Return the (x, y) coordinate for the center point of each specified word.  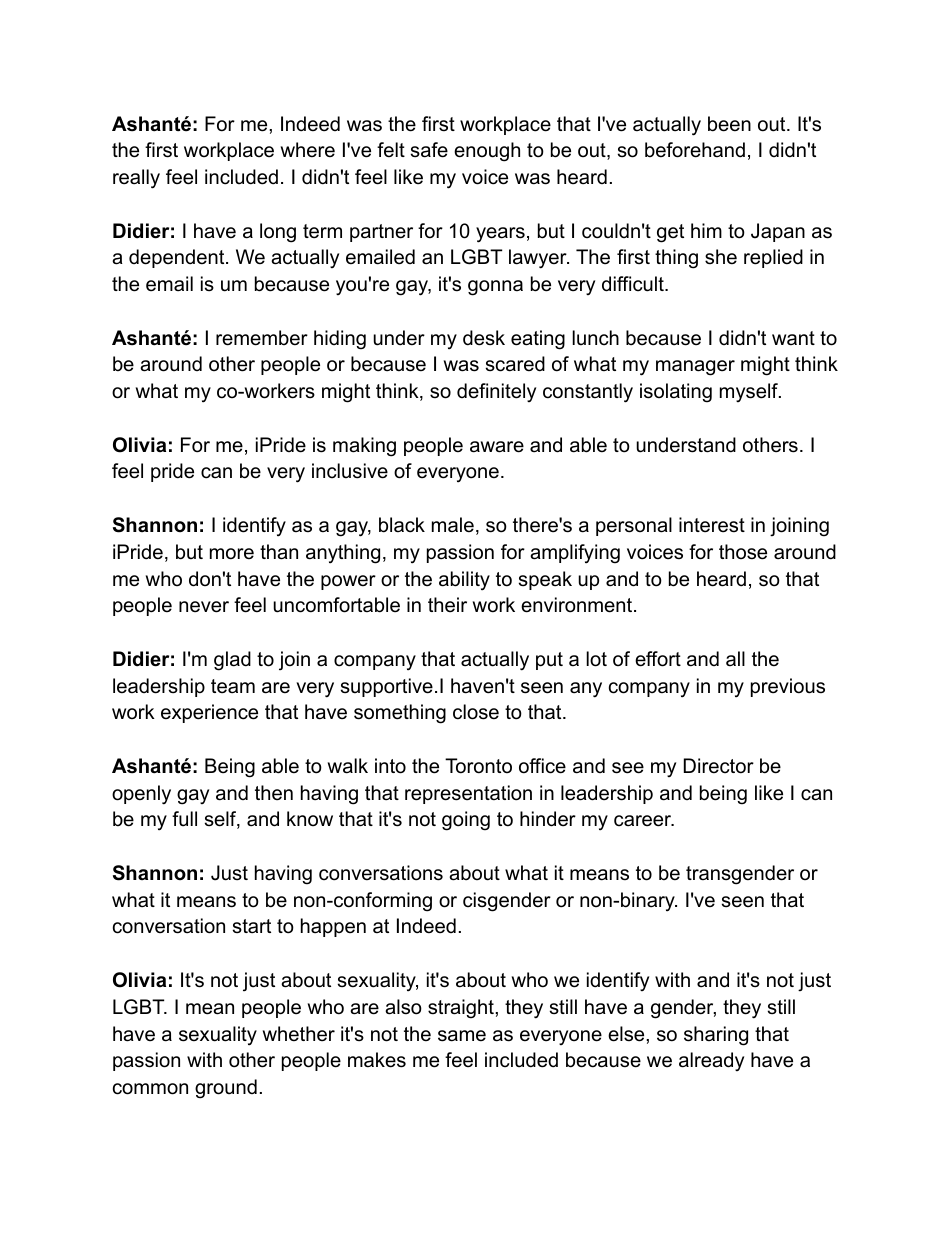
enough (487, 152)
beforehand (695, 150)
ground (226, 1089)
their (447, 605)
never (204, 607)
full (184, 819)
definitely (496, 392)
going (466, 821)
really (136, 179)
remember (262, 338)
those (743, 552)
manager (695, 368)
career (644, 821)
